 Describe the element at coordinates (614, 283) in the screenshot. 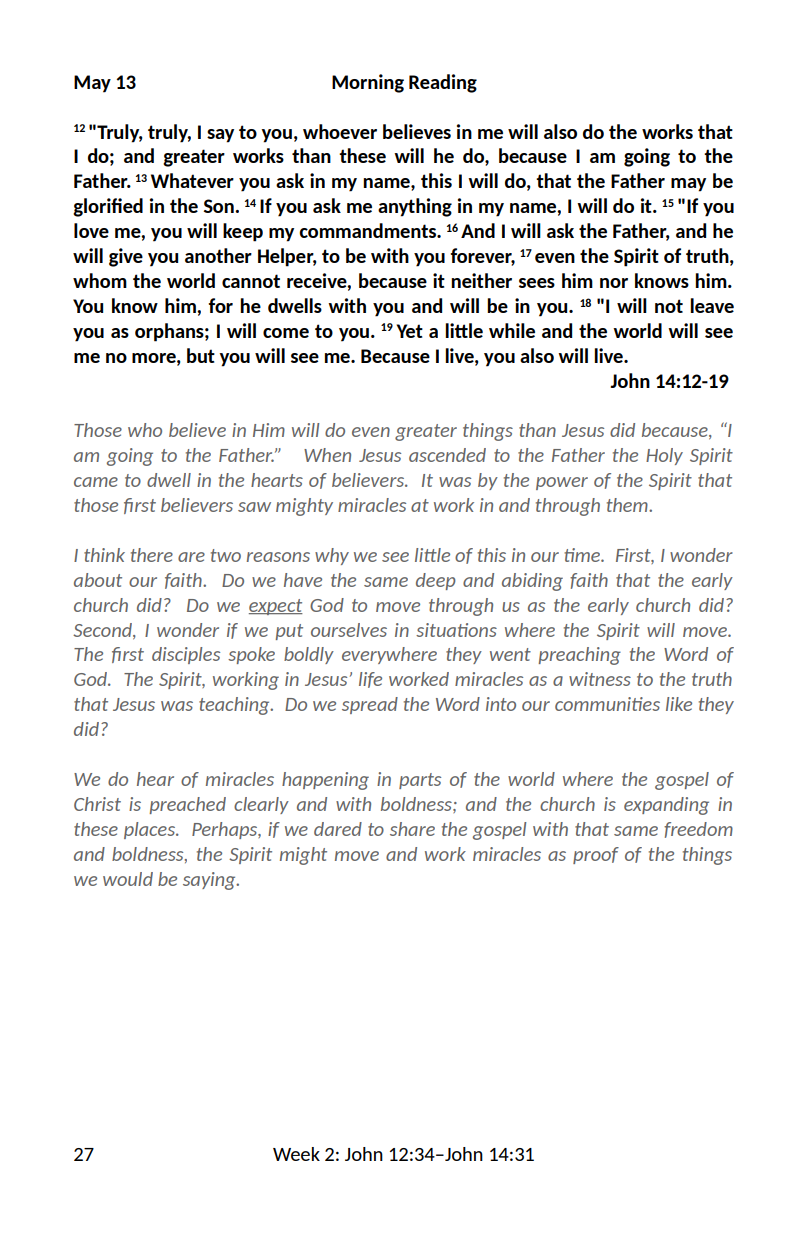

I see `nor` at that location.
